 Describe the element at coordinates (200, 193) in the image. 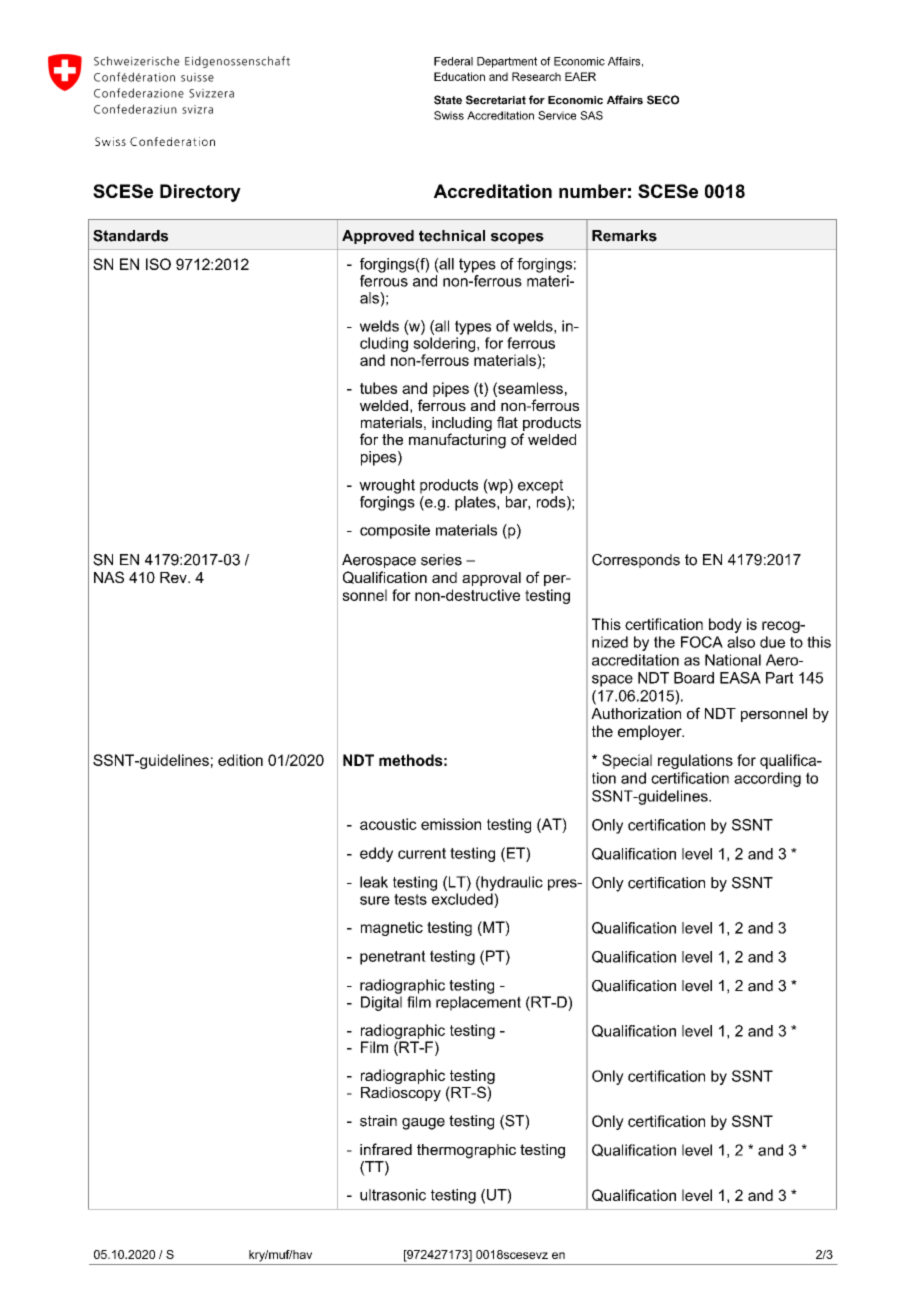

I see `Directory` at that location.
